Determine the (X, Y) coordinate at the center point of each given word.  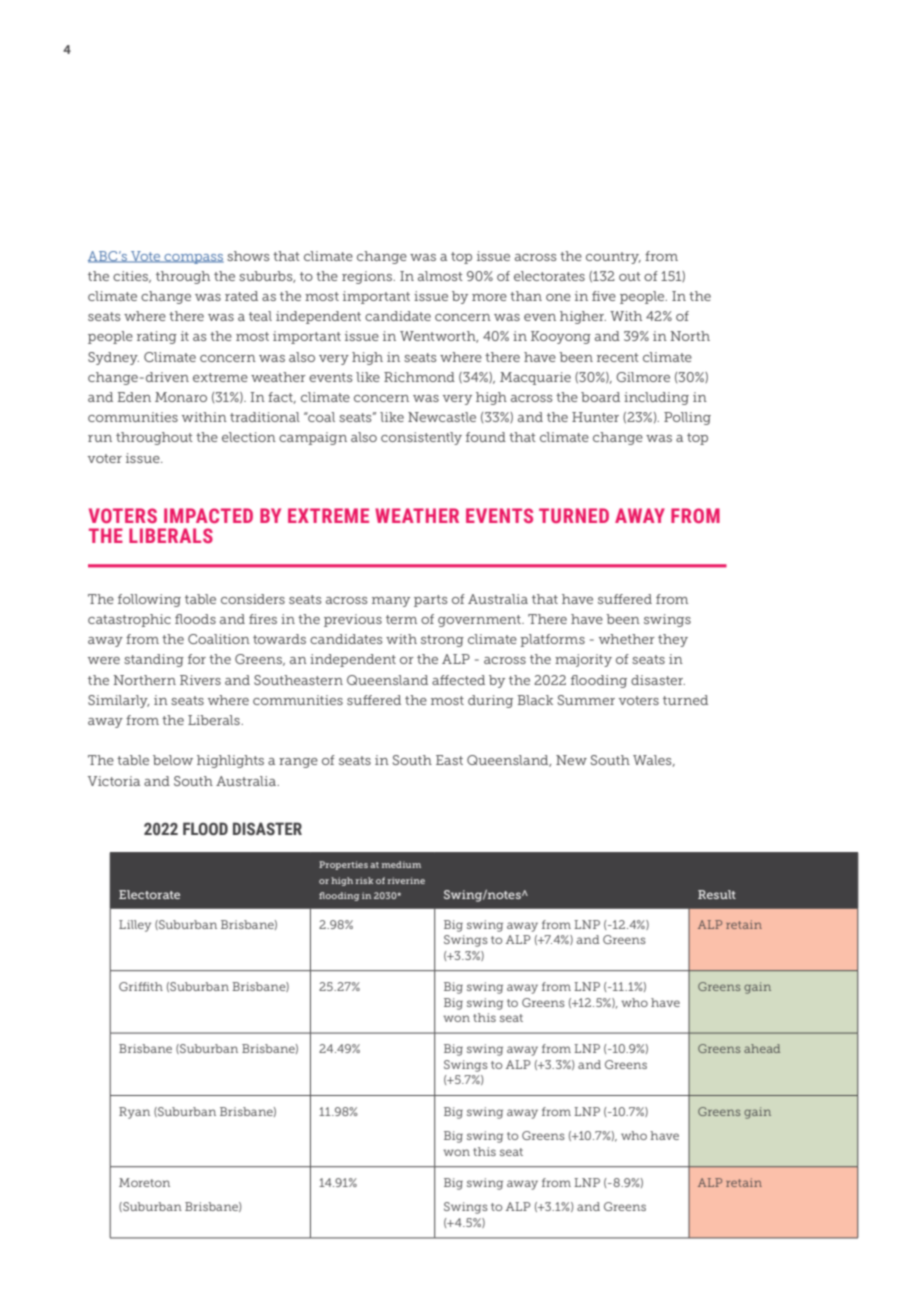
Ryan (134, 1113)
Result (717, 894)
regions (368, 277)
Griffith (141, 986)
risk (364, 880)
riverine (406, 880)
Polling (687, 418)
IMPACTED (208, 515)
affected (458, 680)
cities (132, 277)
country (613, 258)
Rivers (200, 680)
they (673, 640)
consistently (421, 438)
